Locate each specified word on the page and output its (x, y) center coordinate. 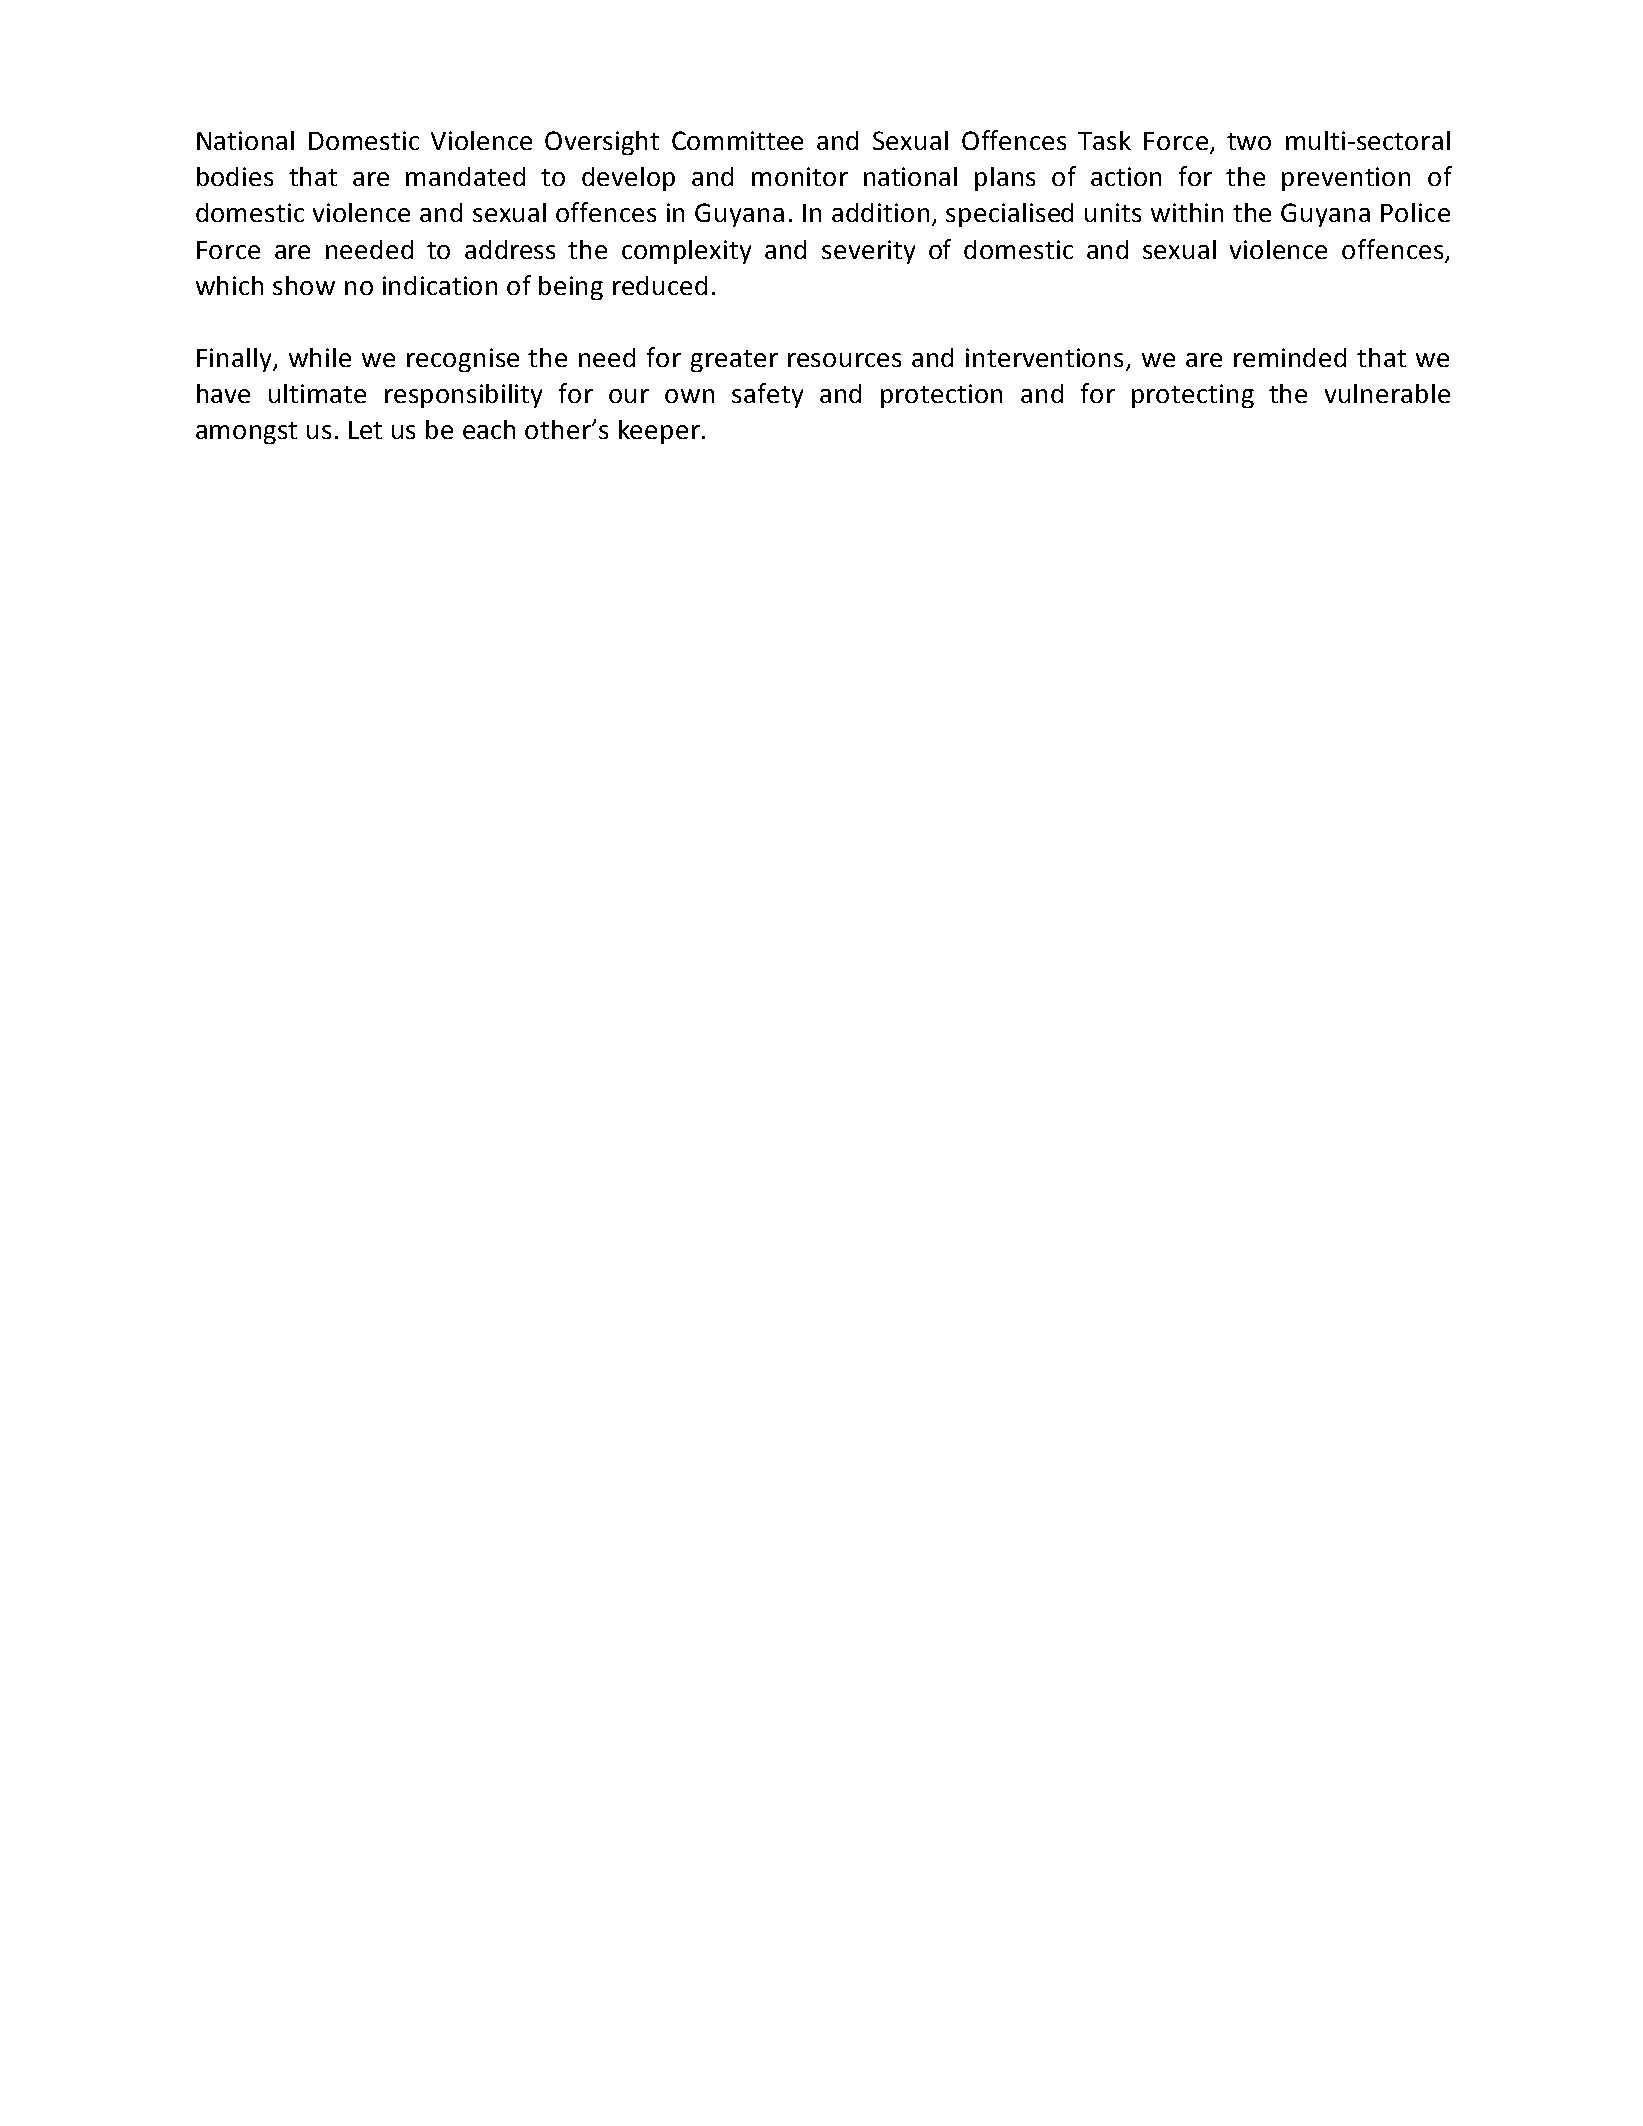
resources (844, 360)
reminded (1290, 357)
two (1249, 141)
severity (868, 252)
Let (365, 430)
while (320, 357)
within (1187, 212)
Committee (737, 140)
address (510, 249)
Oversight (602, 143)
